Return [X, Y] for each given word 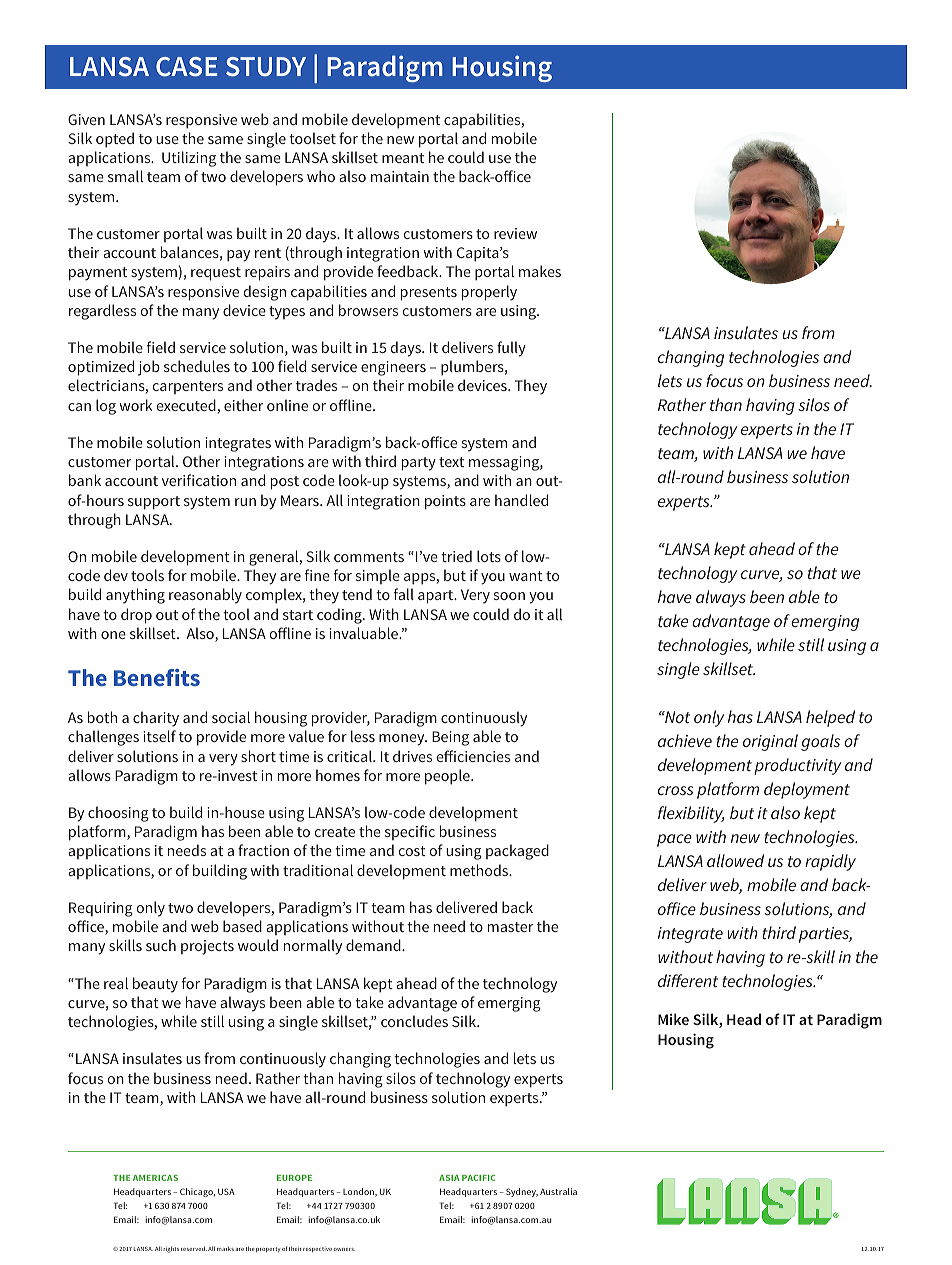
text [451, 462]
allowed [735, 860]
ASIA [449, 1178]
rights [171, 1249]
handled [521, 500]
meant [403, 158]
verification [199, 480]
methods [480, 870]
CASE [186, 67]
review [515, 233]
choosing [118, 814]
